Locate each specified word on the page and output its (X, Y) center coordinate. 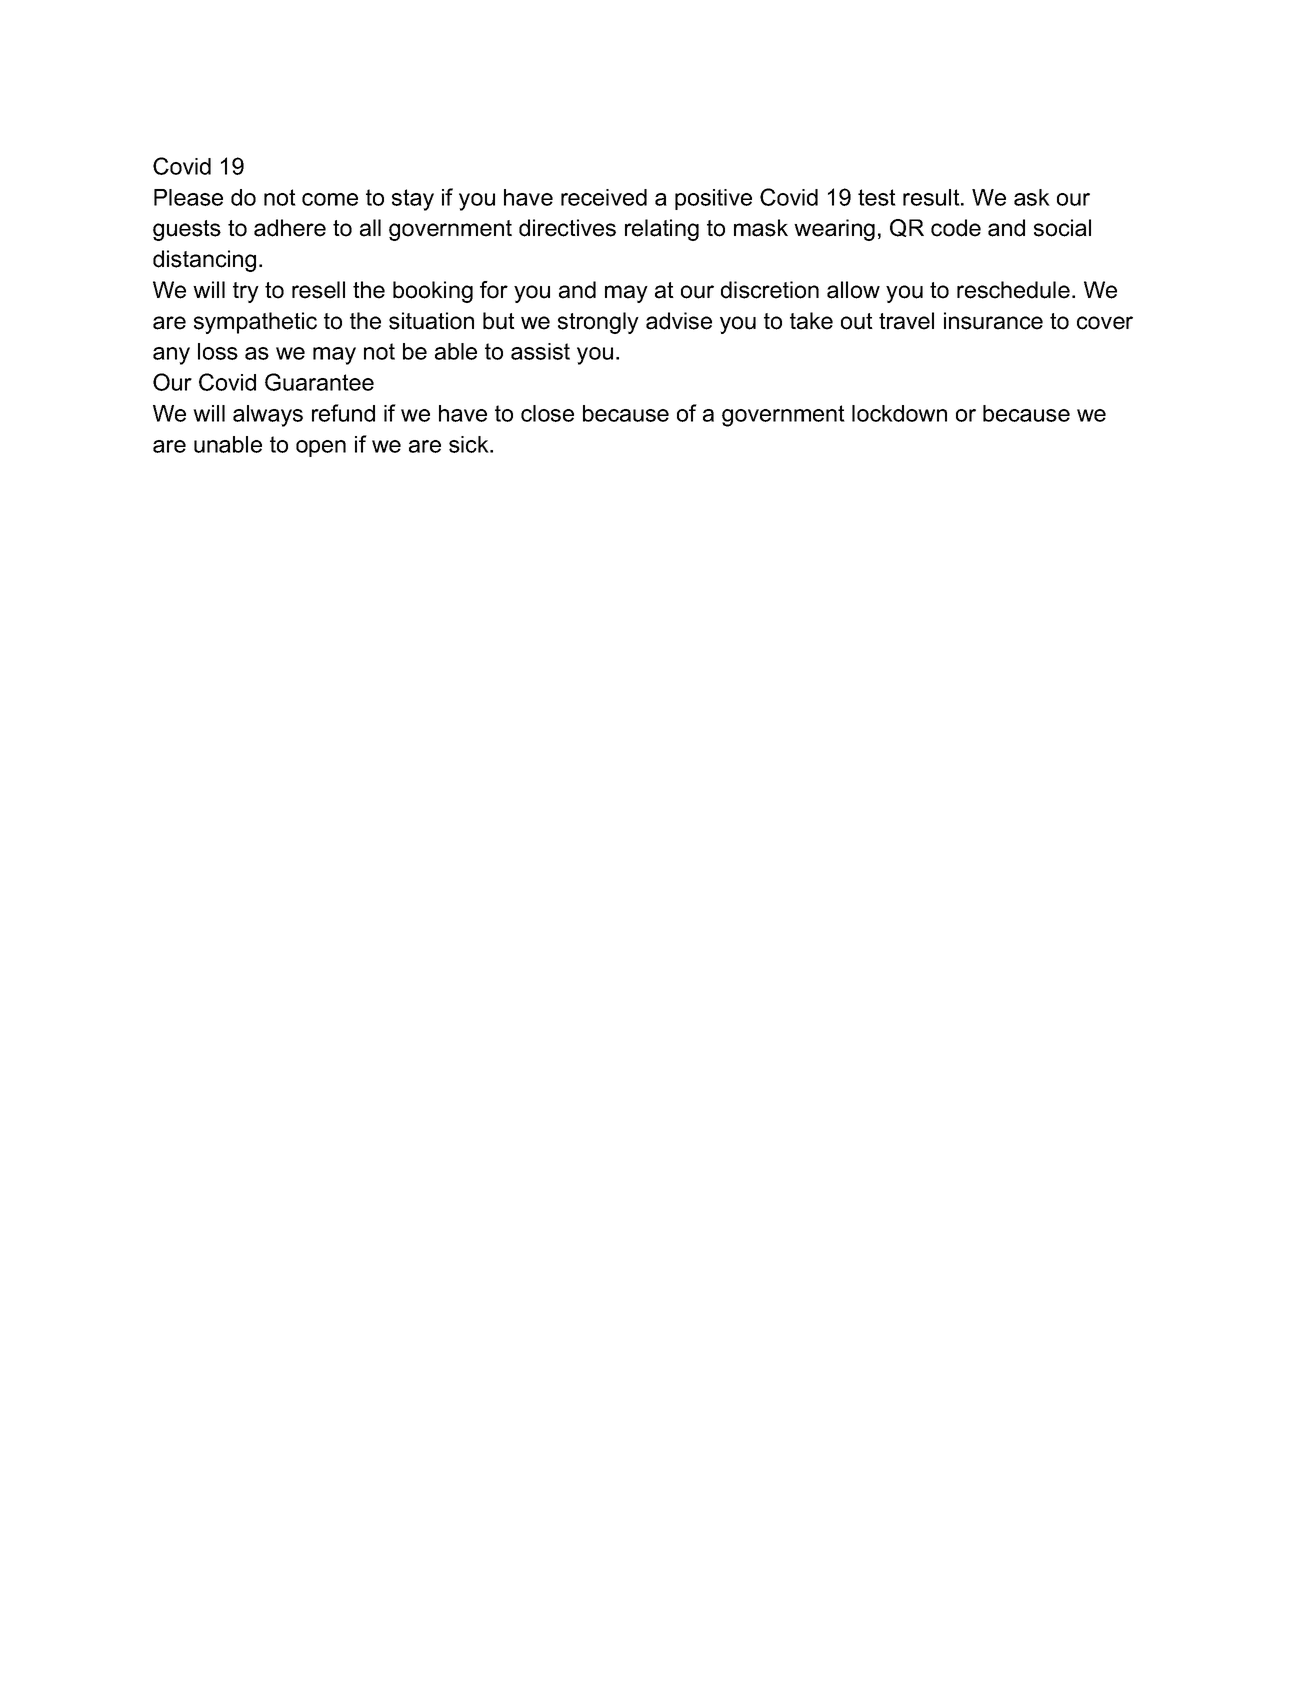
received (604, 197)
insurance (993, 321)
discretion (770, 290)
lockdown (899, 413)
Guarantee (319, 382)
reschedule (1013, 290)
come (330, 199)
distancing (204, 261)
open (321, 448)
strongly (598, 323)
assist (540, 351)
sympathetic (255, 323)
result (932, 197)
